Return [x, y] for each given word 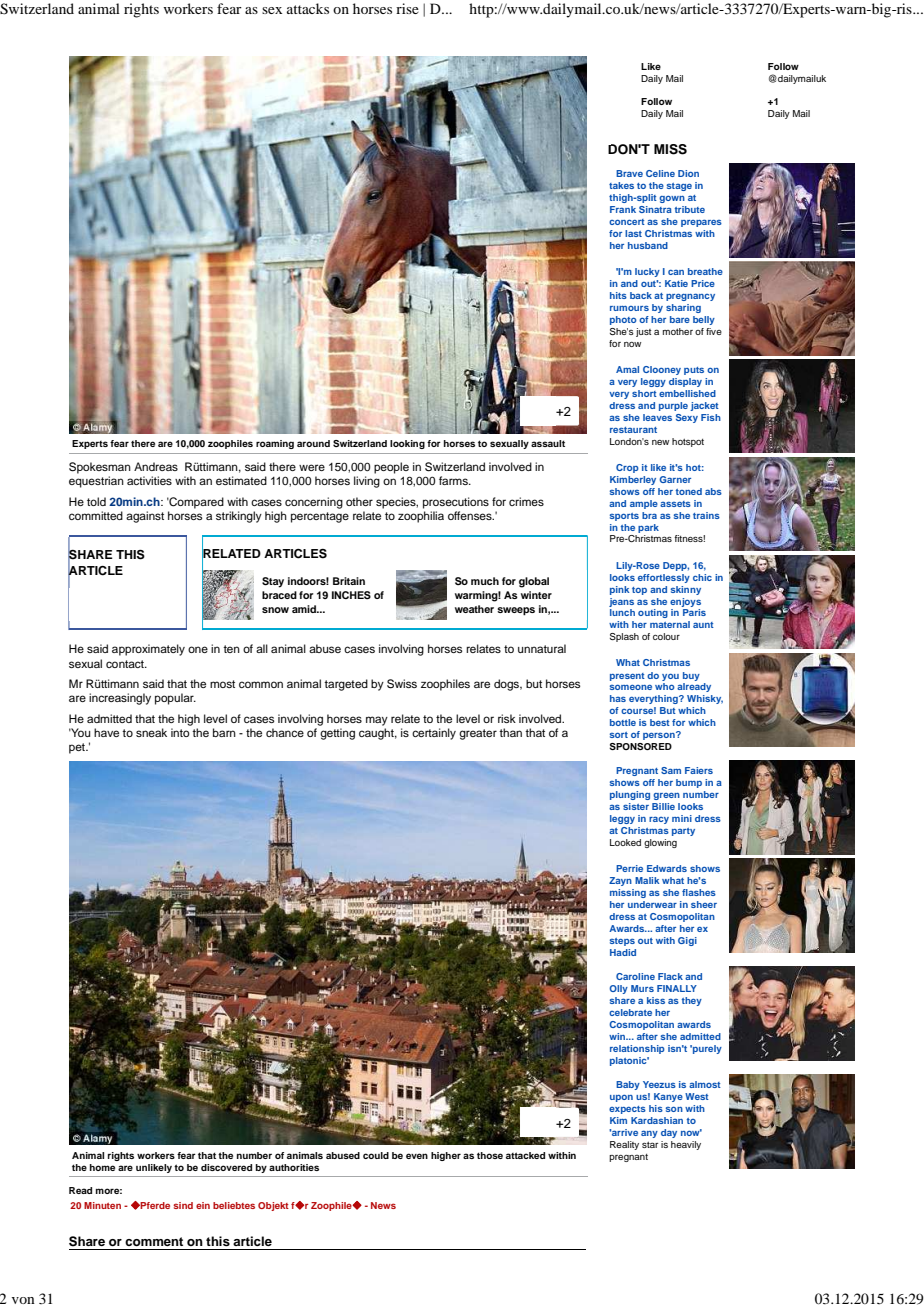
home [102, 1167]
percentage [320, 517]
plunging [630, 795]
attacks [308, 8]
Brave [629, 173]
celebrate [630, 1012]
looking [407, 444]
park [648, 528]
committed [96, 515]
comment [154, 1241]
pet [78, 748]
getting [337, 734]
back [641, 295]
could [376, 1155]
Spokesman [100, 468]
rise [407, 8]
